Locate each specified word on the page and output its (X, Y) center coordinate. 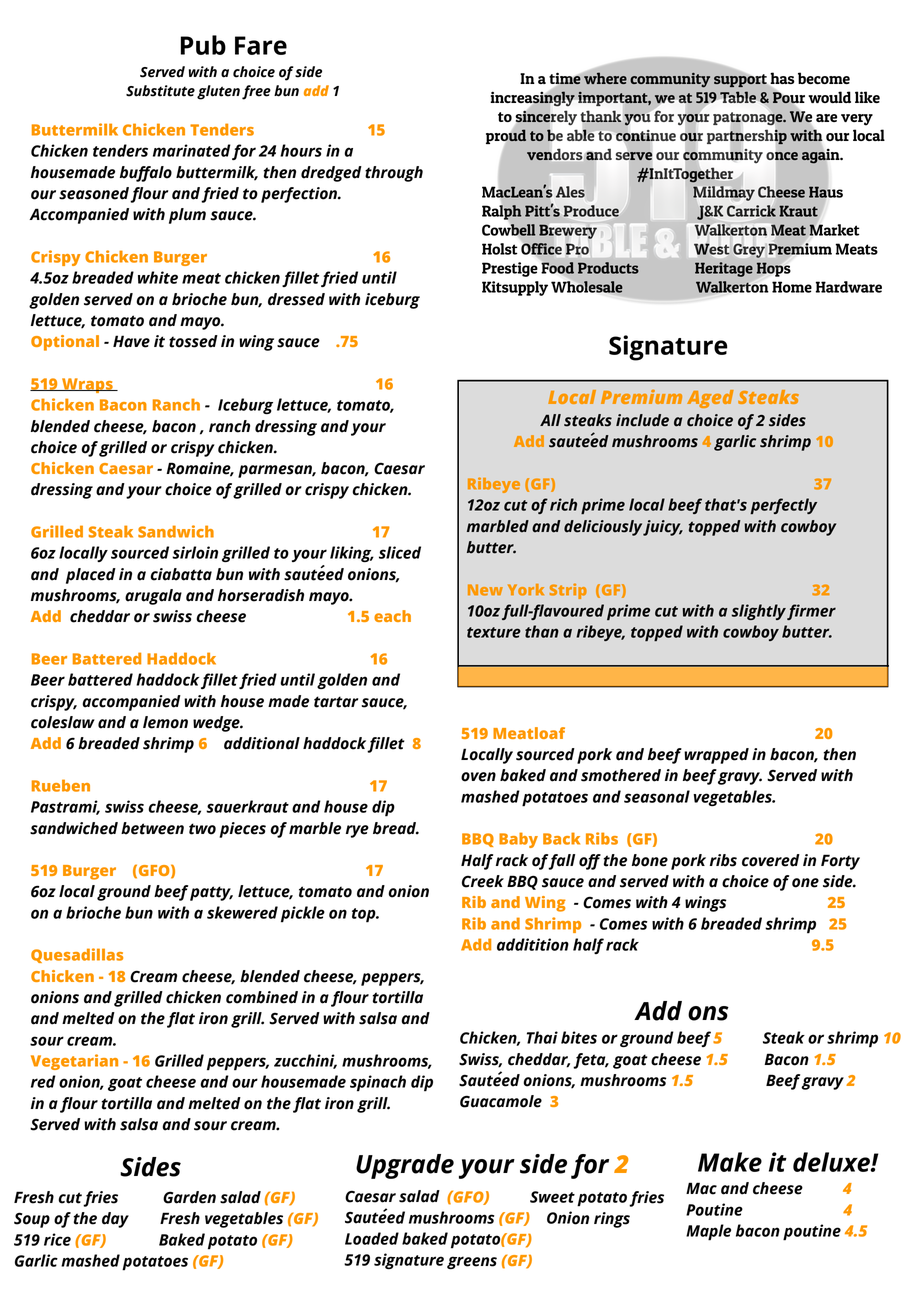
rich (563, 504)
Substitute (160, 91)
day (115, 1220)
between (152, 828)
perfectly (783, 506)
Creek (483, 881)
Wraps (87, 385)
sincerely (546, 118)
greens (472, 1262)
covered (771, 860)
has (781, 79)
